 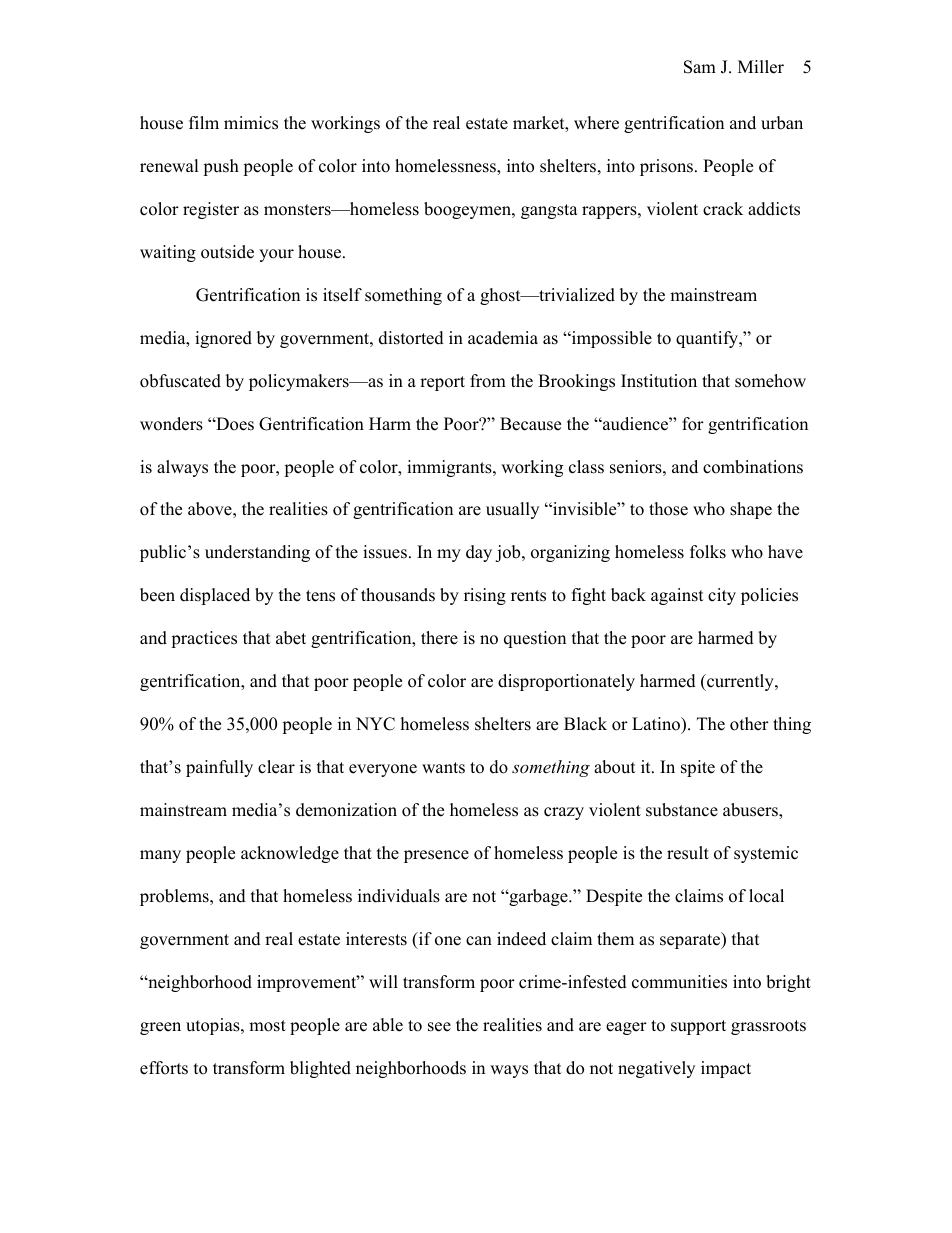 What do you see at coordinates (708, 339) in the screenshot?
I see `quantify` at bounding box center [708, 339].
